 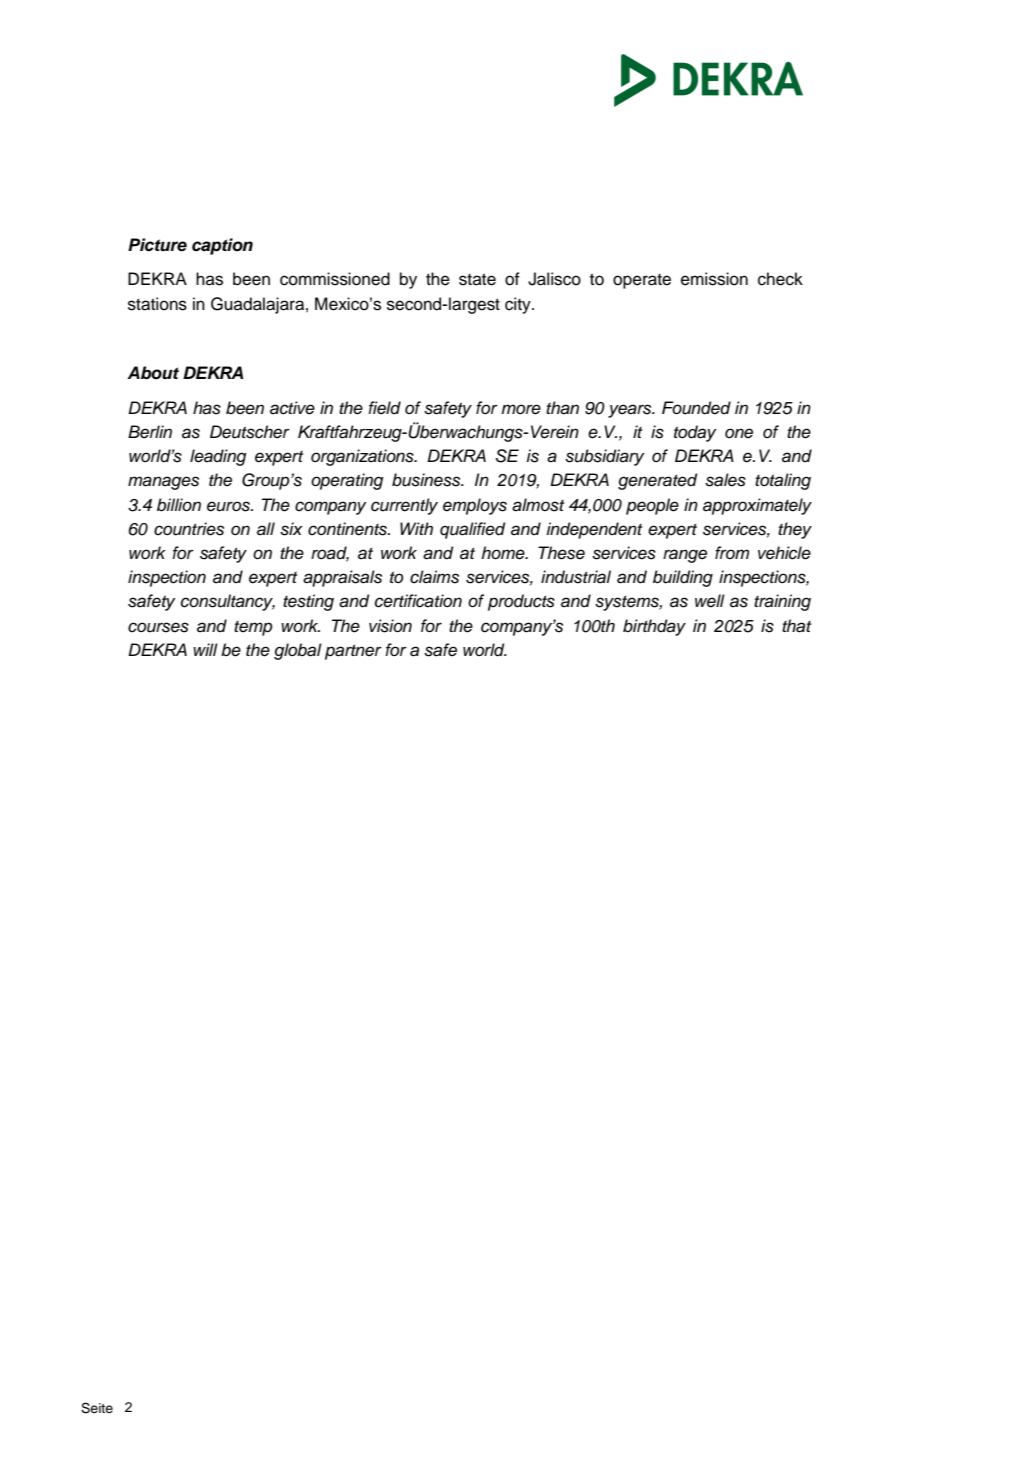 What do you see at coordinates (205, 649) in the screenshot?
I see `will` at bounding box center [205, 649].
